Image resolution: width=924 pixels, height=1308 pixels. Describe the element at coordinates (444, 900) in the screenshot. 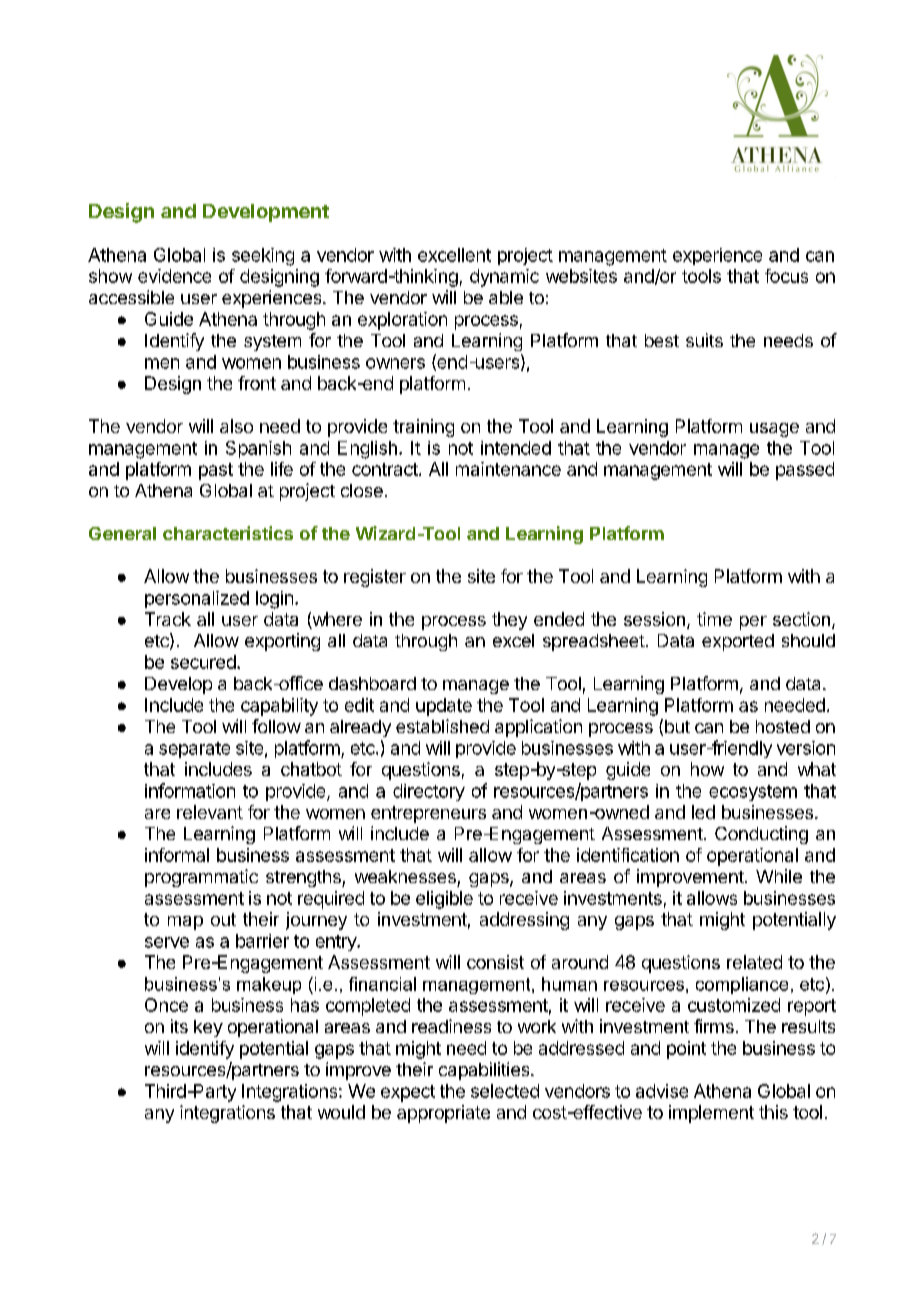

I see `eligible` at that location.
